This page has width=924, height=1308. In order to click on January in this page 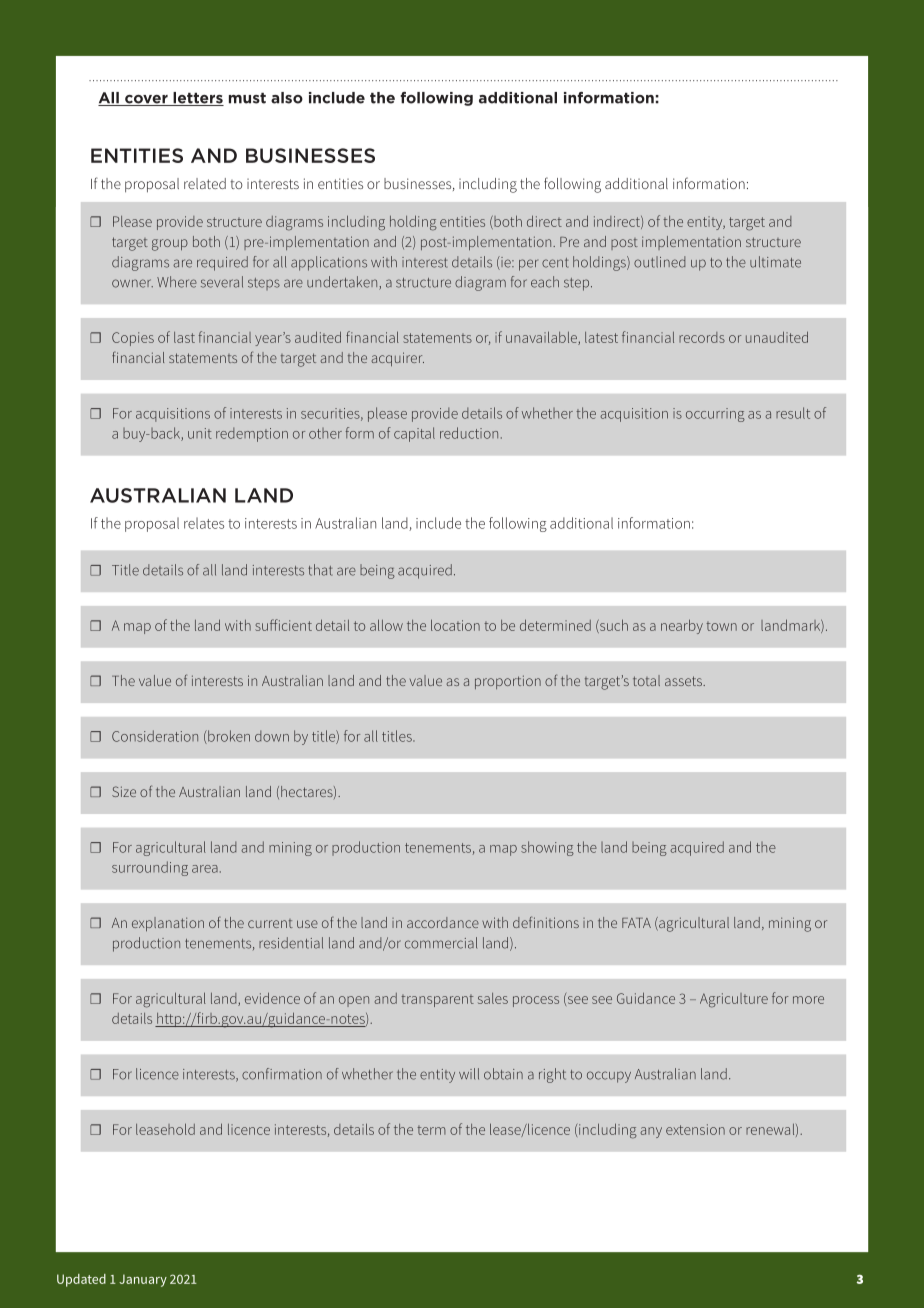, I will do `click(143, 1280)`.
